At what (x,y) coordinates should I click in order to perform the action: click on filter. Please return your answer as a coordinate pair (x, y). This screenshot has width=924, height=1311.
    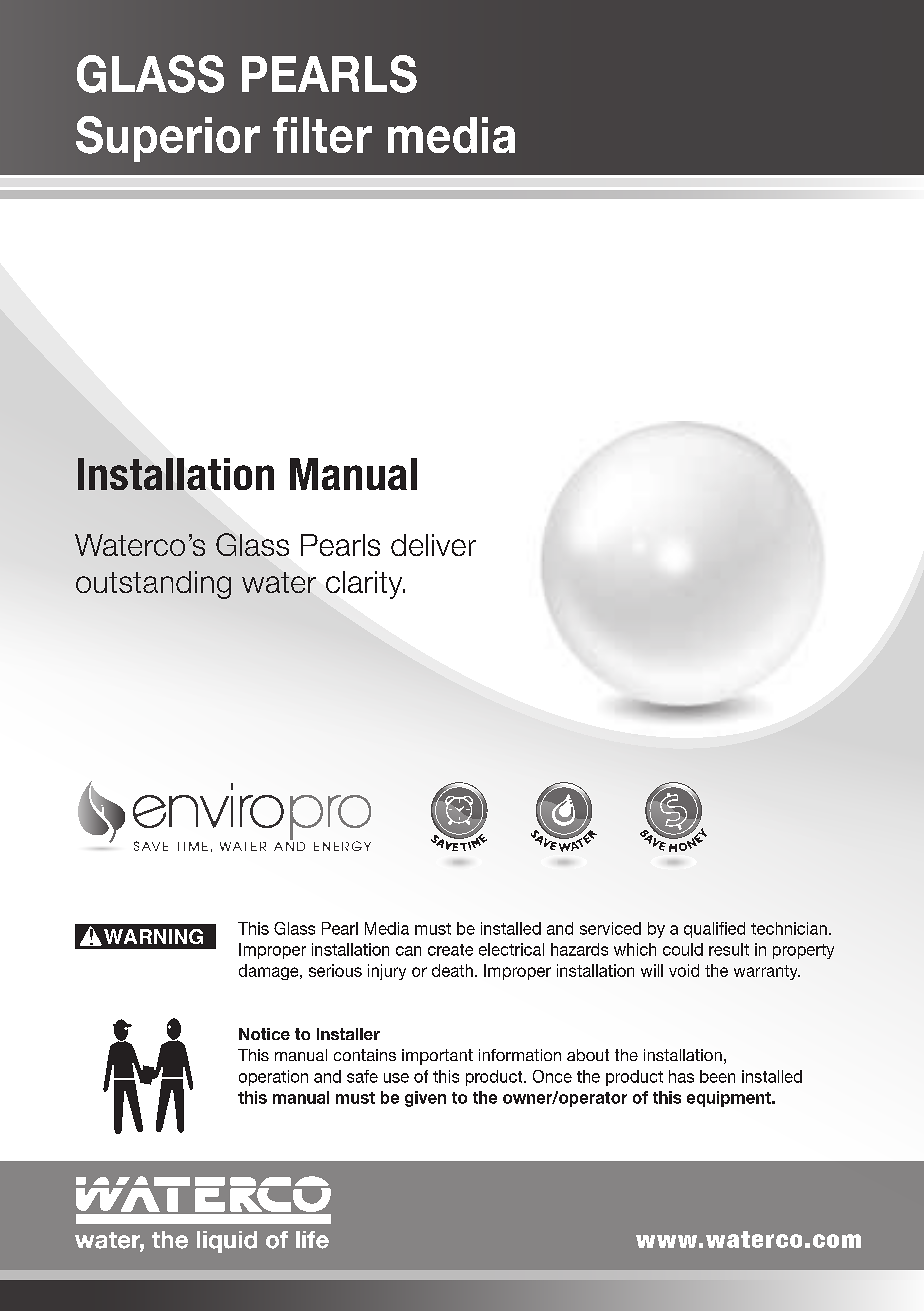
    Looking at the image, I should click on (322, 135).
